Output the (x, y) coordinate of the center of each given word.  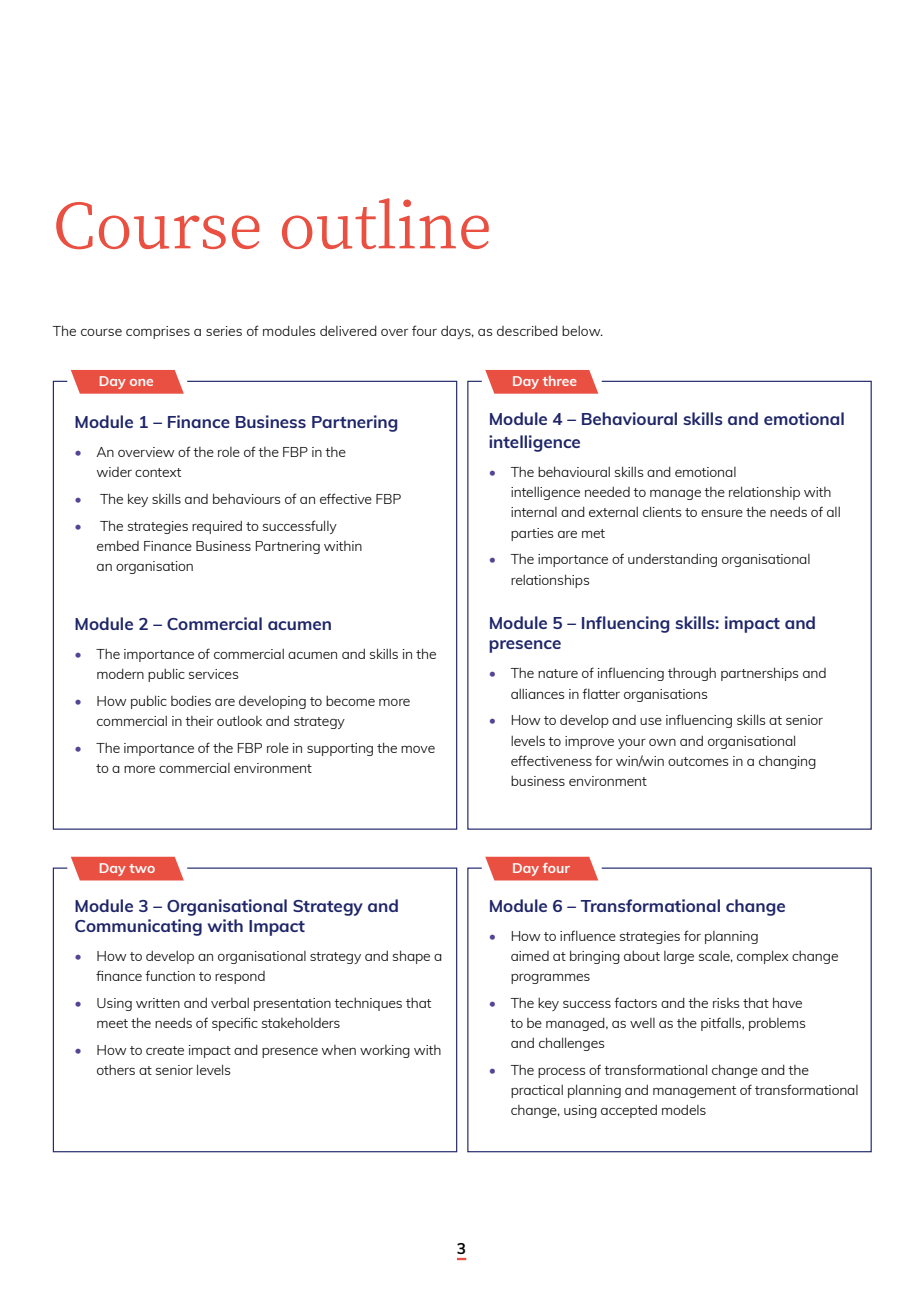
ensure (722, 513)
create (165, 1050)
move (418, 749)
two (142, 868)
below (582, 331)
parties (532, 534)
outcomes (698, 761)
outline (385, 223)
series (224, 331)
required (217, 527)
